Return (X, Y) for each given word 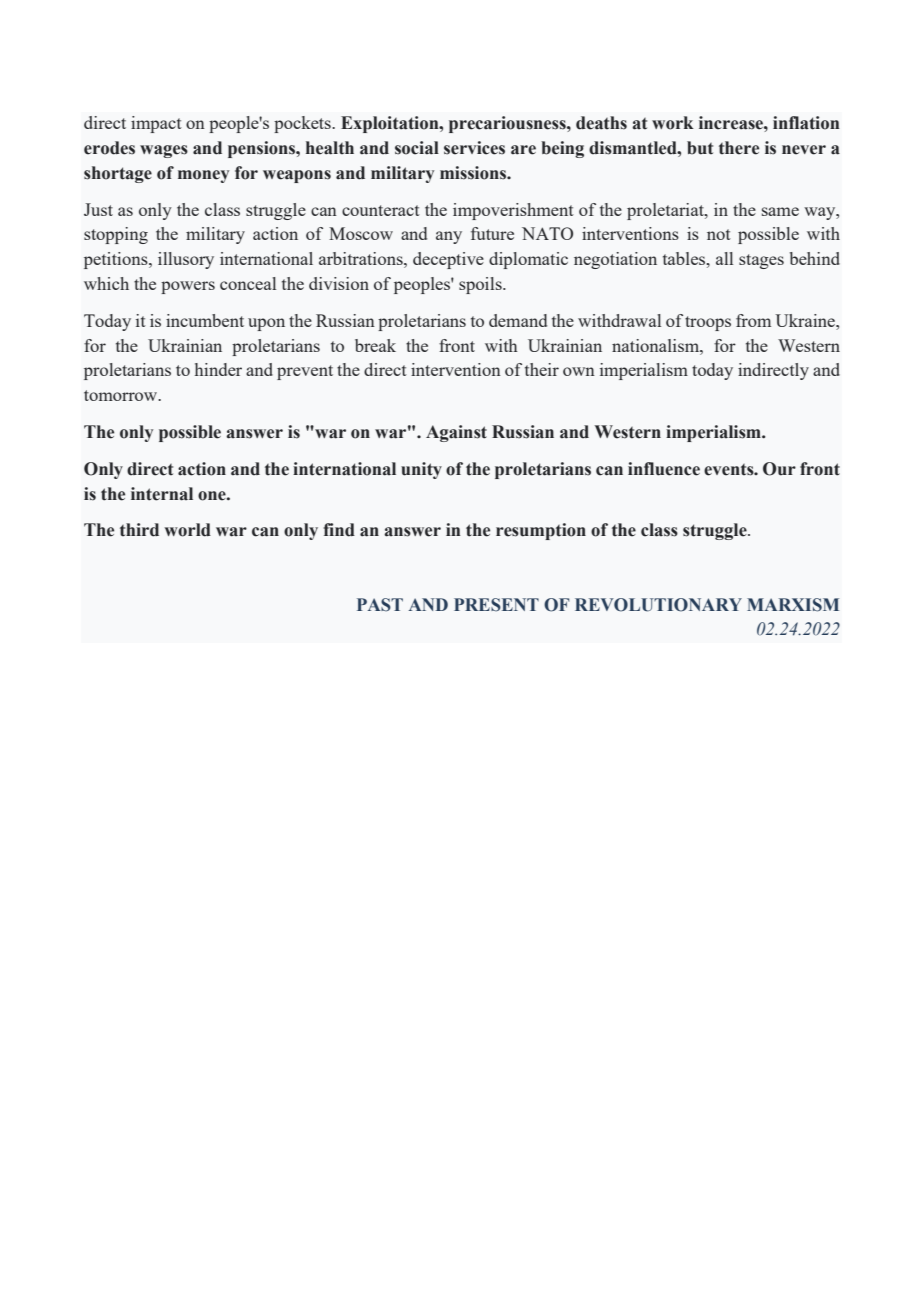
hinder (218, 369)
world (187, 530)
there (739, 148)
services (474, 148)
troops (708, 323)
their (542, 369)
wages (164, 151)
